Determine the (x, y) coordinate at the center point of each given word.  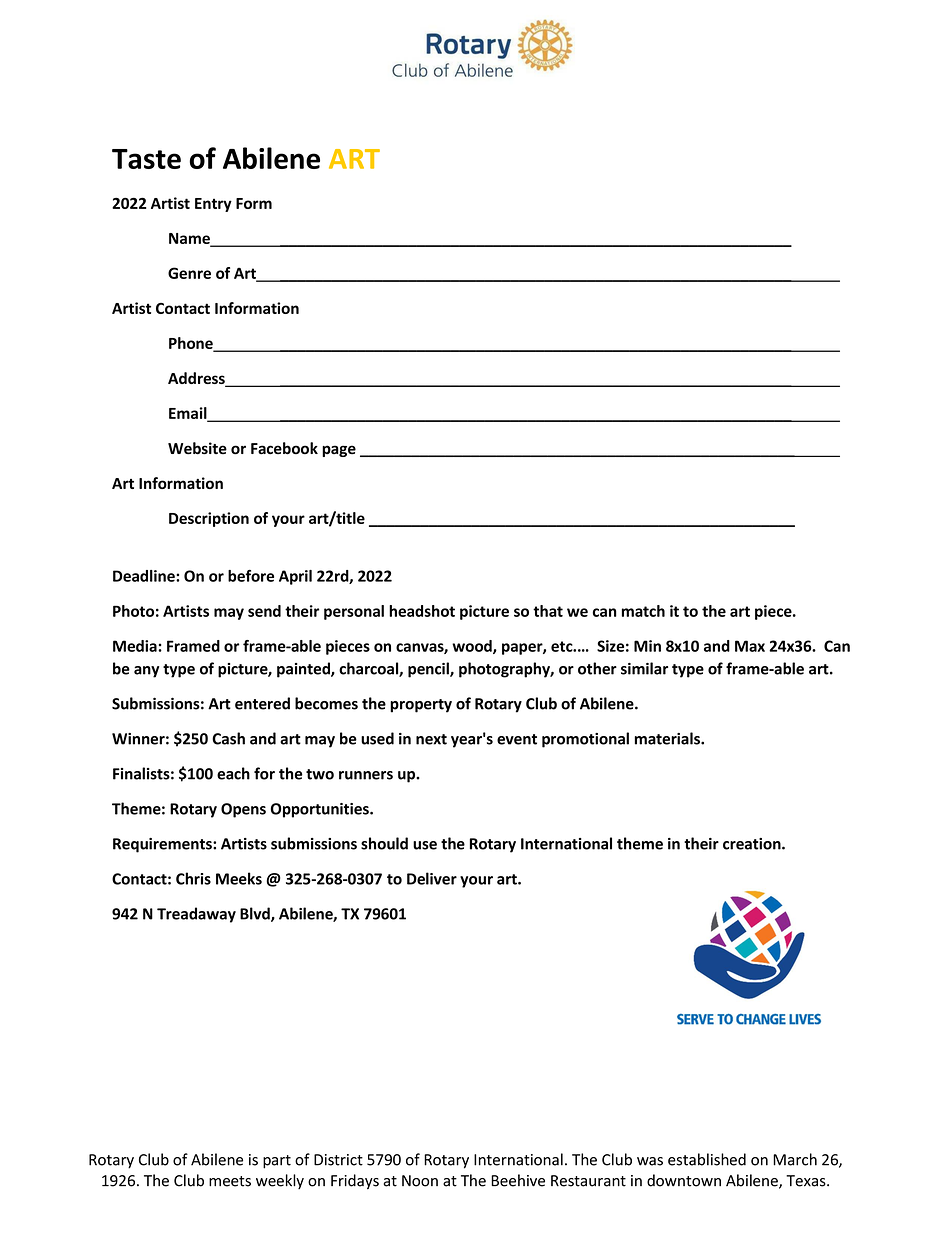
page (339, 451)
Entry (213, 205)
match (643, 611)
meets (230, 1181)
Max (750, 646)
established (707, 1159)
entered (262, 703)
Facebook (284, 448)
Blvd (256, 914)
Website (197, 448)
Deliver (432, 878)
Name (190, 239)
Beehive (518, 1180)
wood (473, 647)
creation (753, 844)
